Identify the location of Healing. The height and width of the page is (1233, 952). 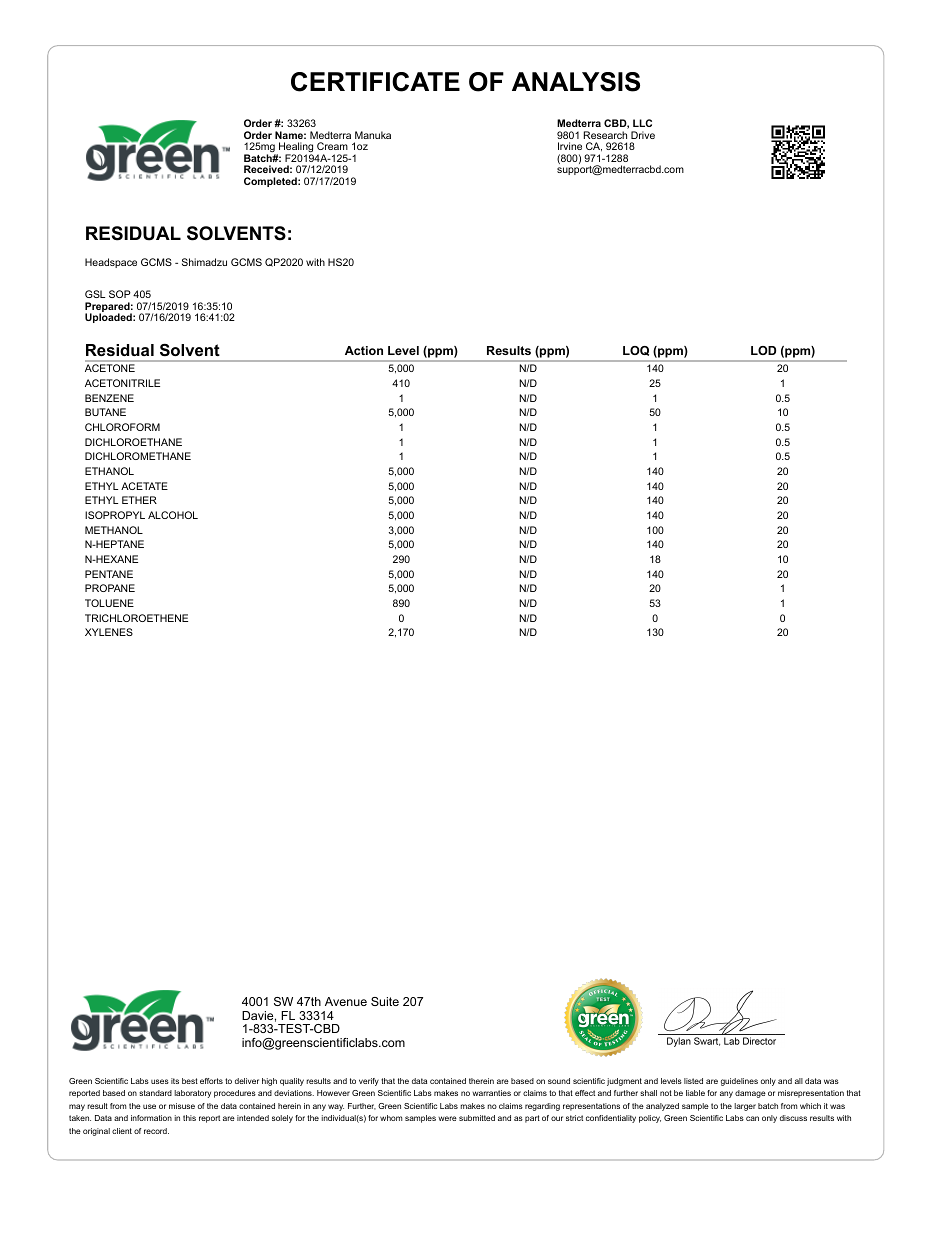
(295, 149).
